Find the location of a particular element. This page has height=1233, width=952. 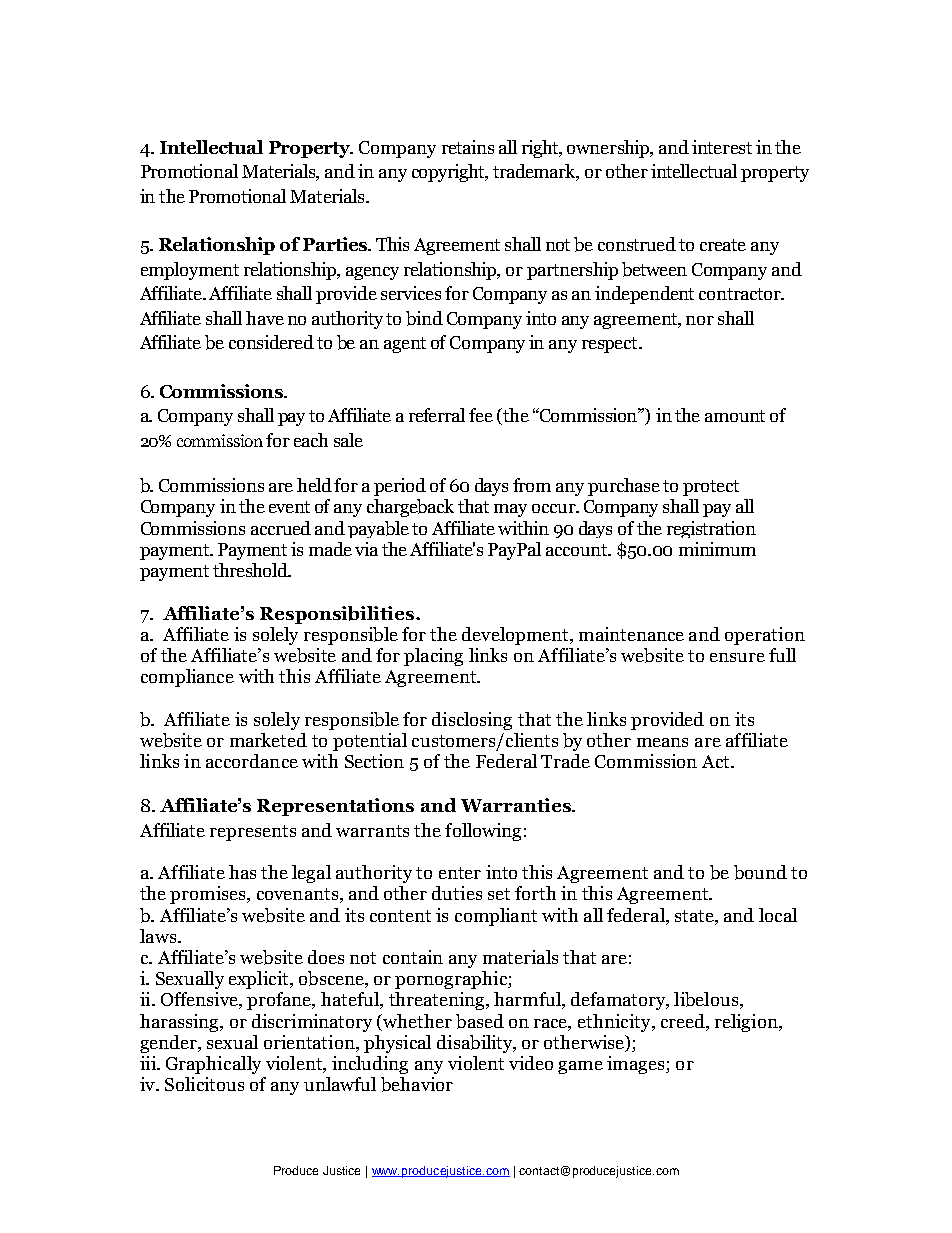

Graphically is located at coordinates (213, 1065).
